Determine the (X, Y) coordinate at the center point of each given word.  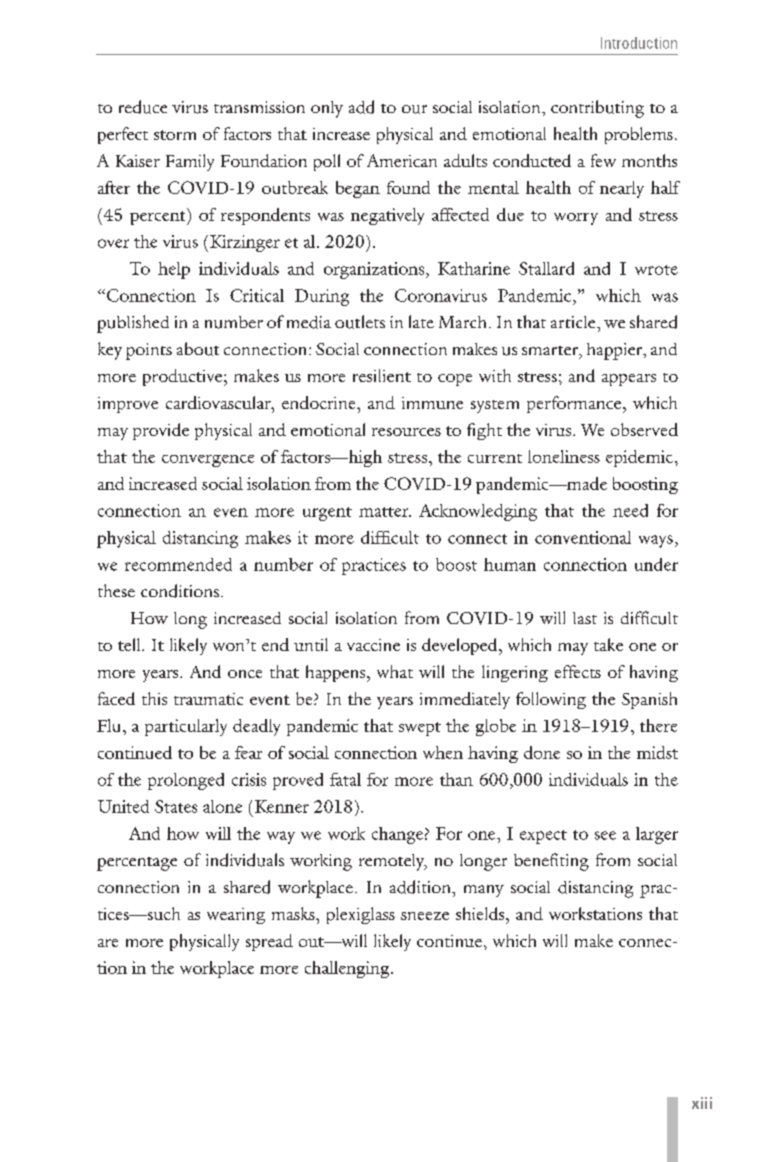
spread (269, 942)
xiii (702, 1103)
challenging (348, 969)
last (585, 618)
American (402, 160)
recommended (178, 564)
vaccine (373, 645)
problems (639, 135)
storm (175, 135)
